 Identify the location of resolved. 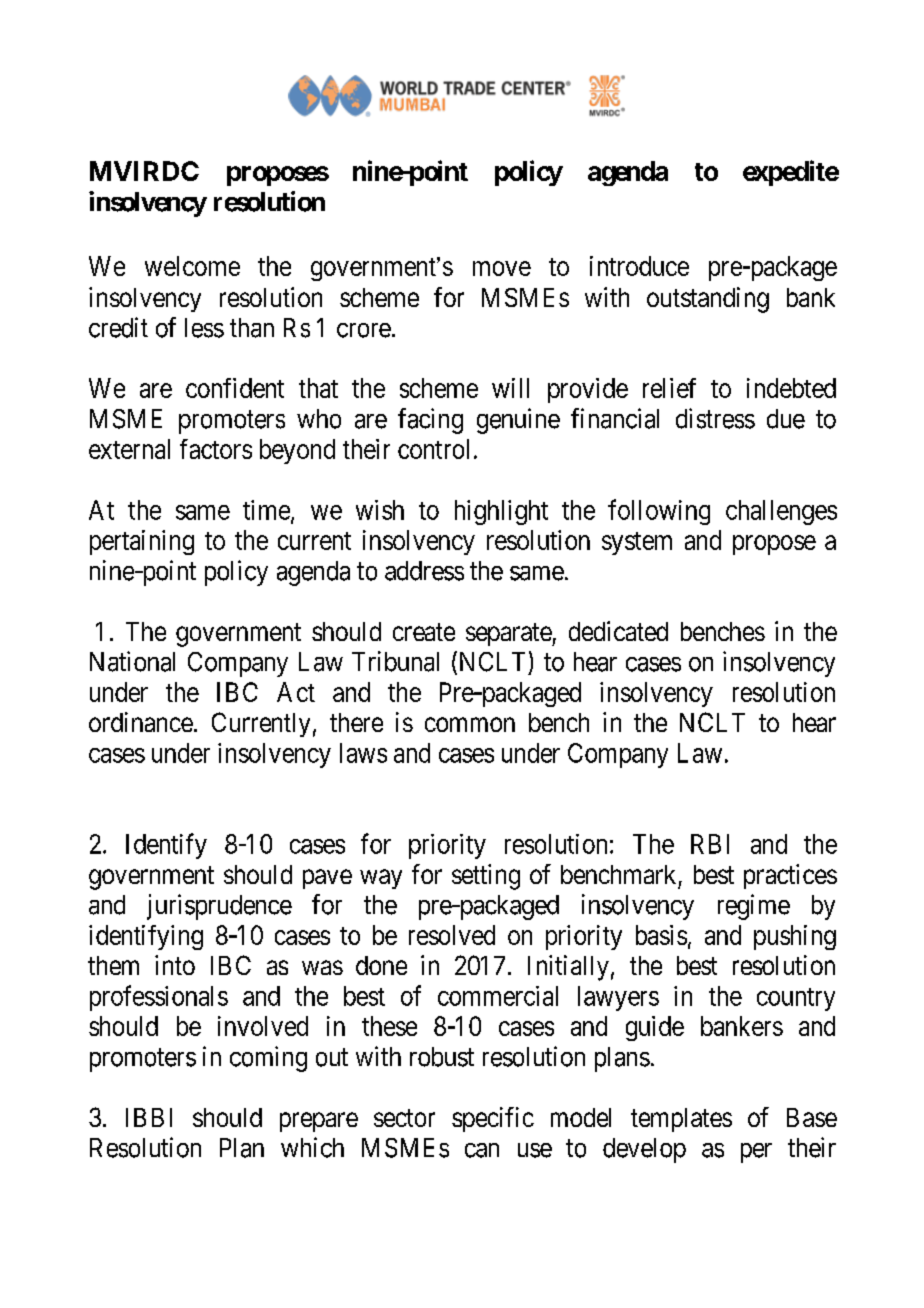
(452, 935).
